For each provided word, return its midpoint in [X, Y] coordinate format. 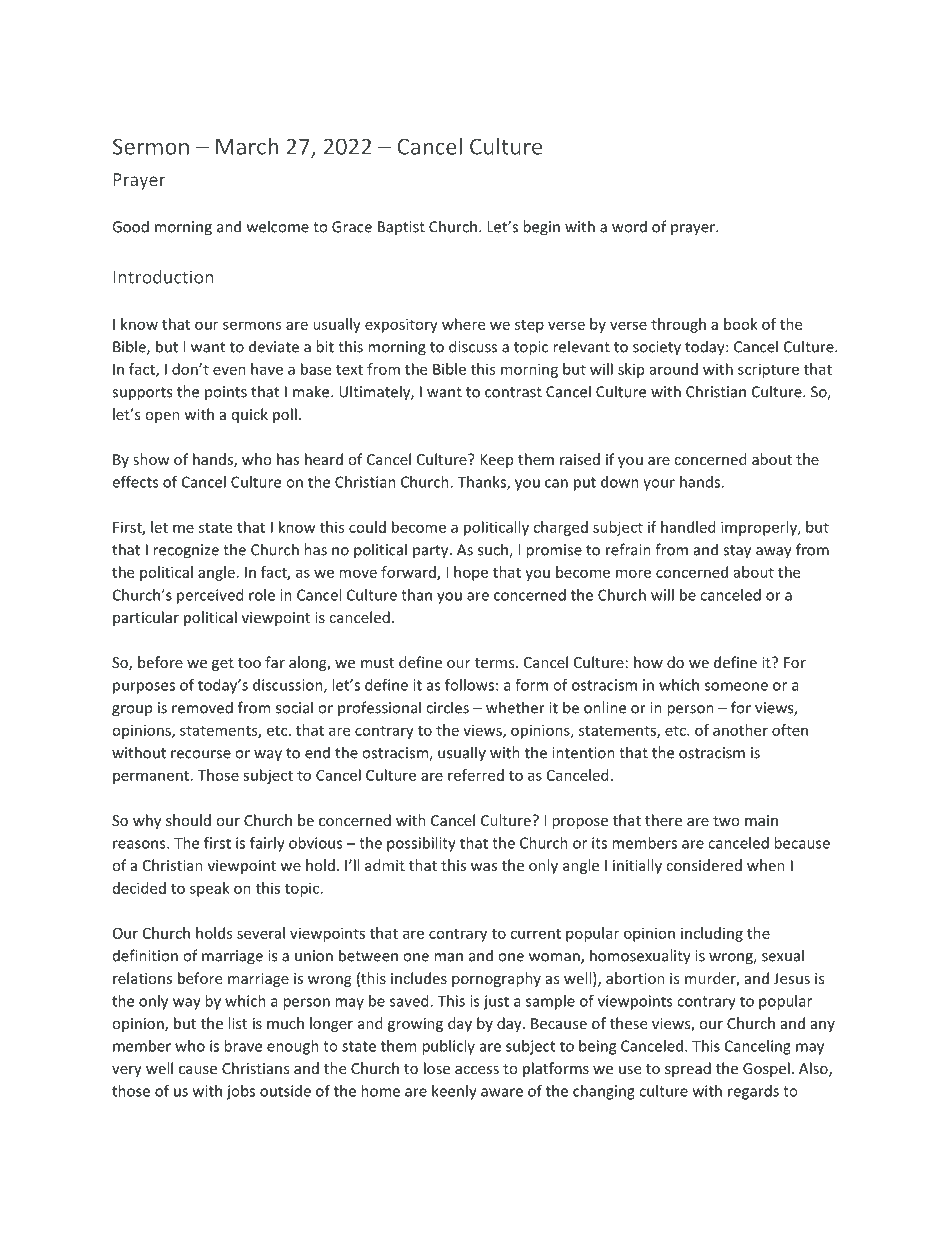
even [229, 370]
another [740, 730]
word [629, 226]
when [766, 865]
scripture [768, 370]
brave [243, 1046]
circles [447, 707]
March [247, 146]
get [223, 664]
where [463, 324]
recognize [186, 551]
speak [210, 889]
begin [541, 228]
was [484, 867]
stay [737, 552]
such [494, 550]
